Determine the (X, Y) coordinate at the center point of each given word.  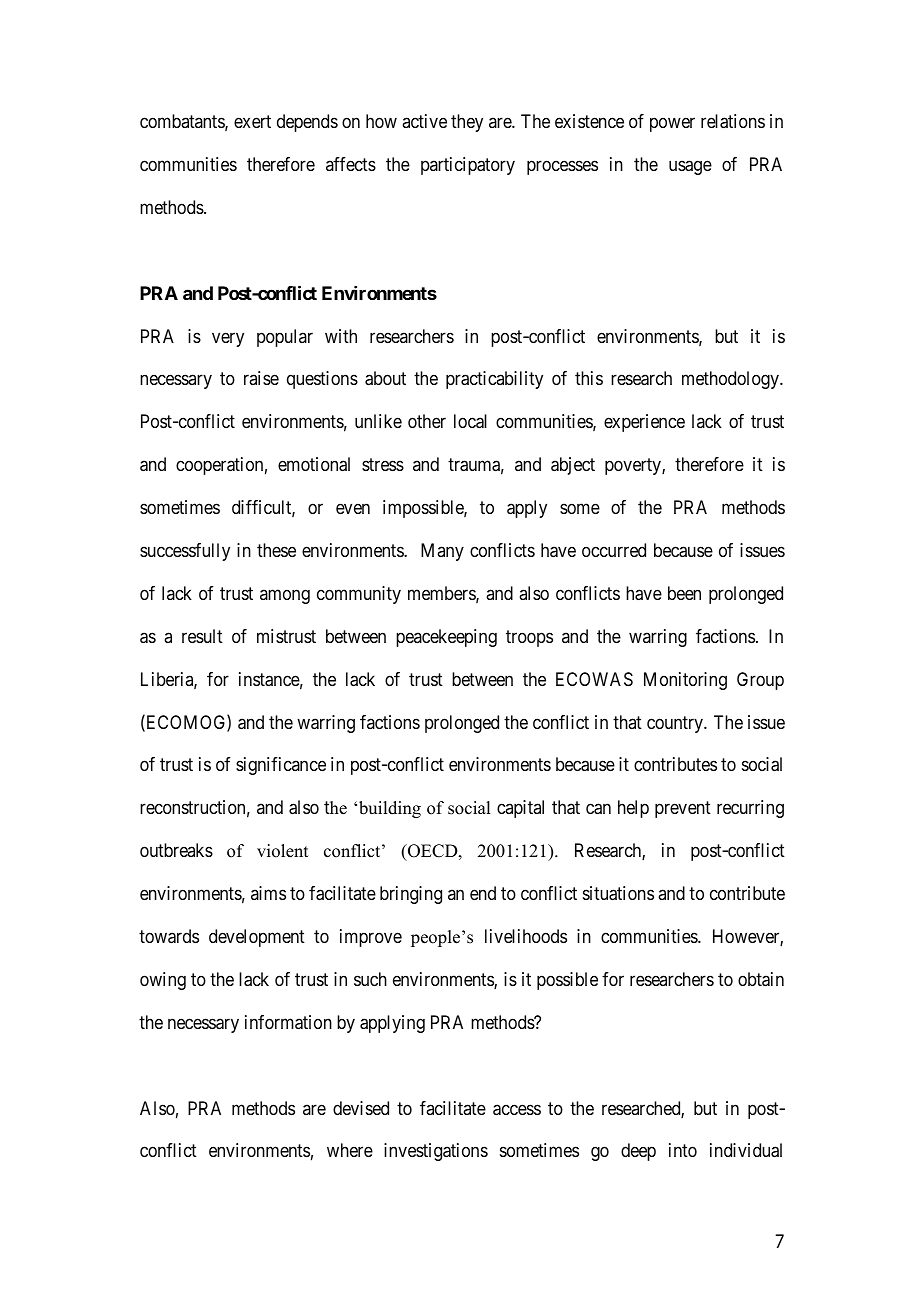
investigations (436, 1152)
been (684, 593)
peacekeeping (446, 638)
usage (690, 168)
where (350, 1150)
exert (252, 121)
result (202, 636)
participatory (468, 166)
